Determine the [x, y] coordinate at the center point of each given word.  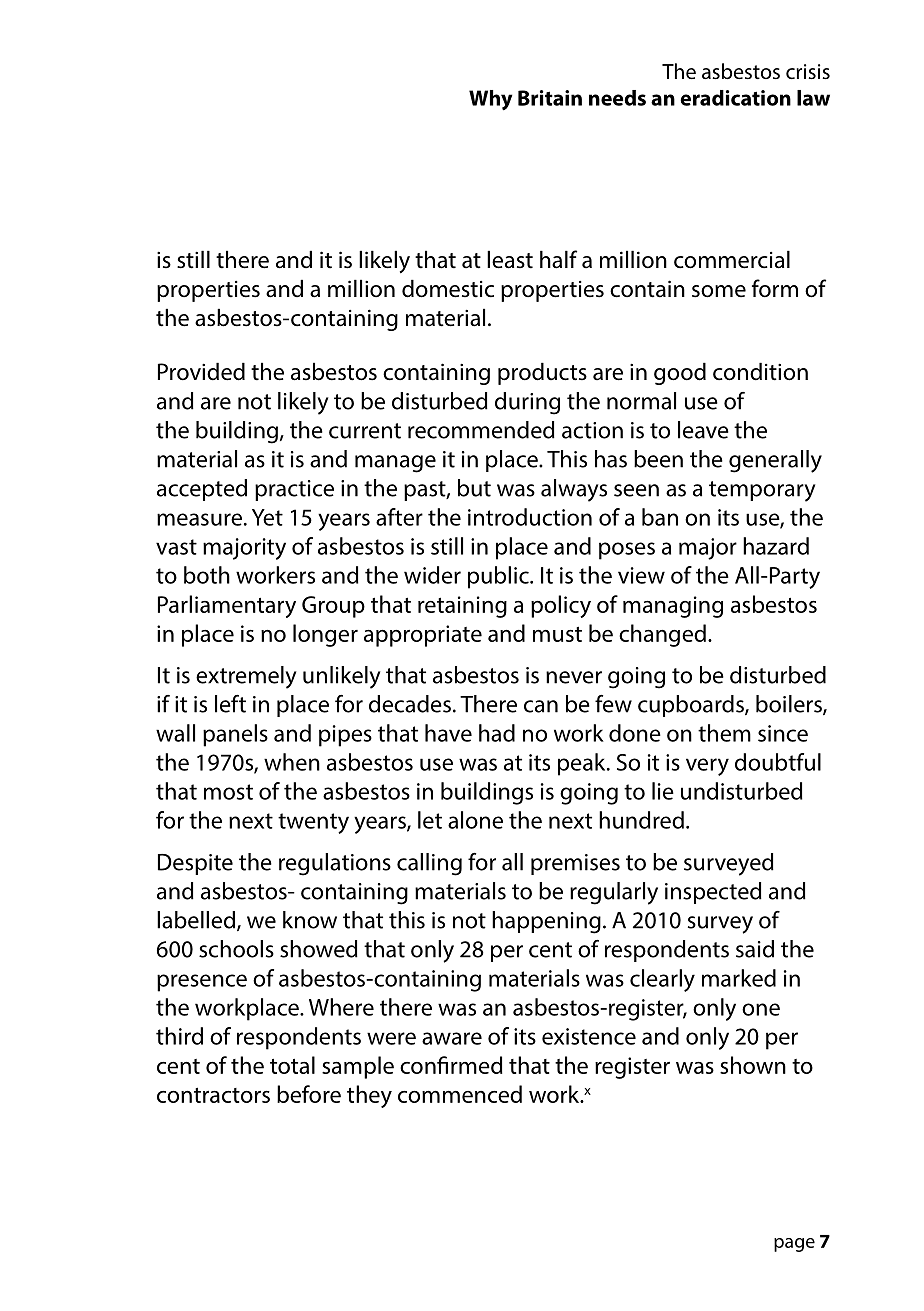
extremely [246, 677]
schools [236, 949]
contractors [213, 1095]
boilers [790, 705]
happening [546, 922]
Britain [550, 98]
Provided [201, 371]
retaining [462, 607]
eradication [735, 98]
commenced [460, 1094]
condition [760, 371]
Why [490, 100]
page [794, 1245]
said [755, 949]
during [527, 403]
